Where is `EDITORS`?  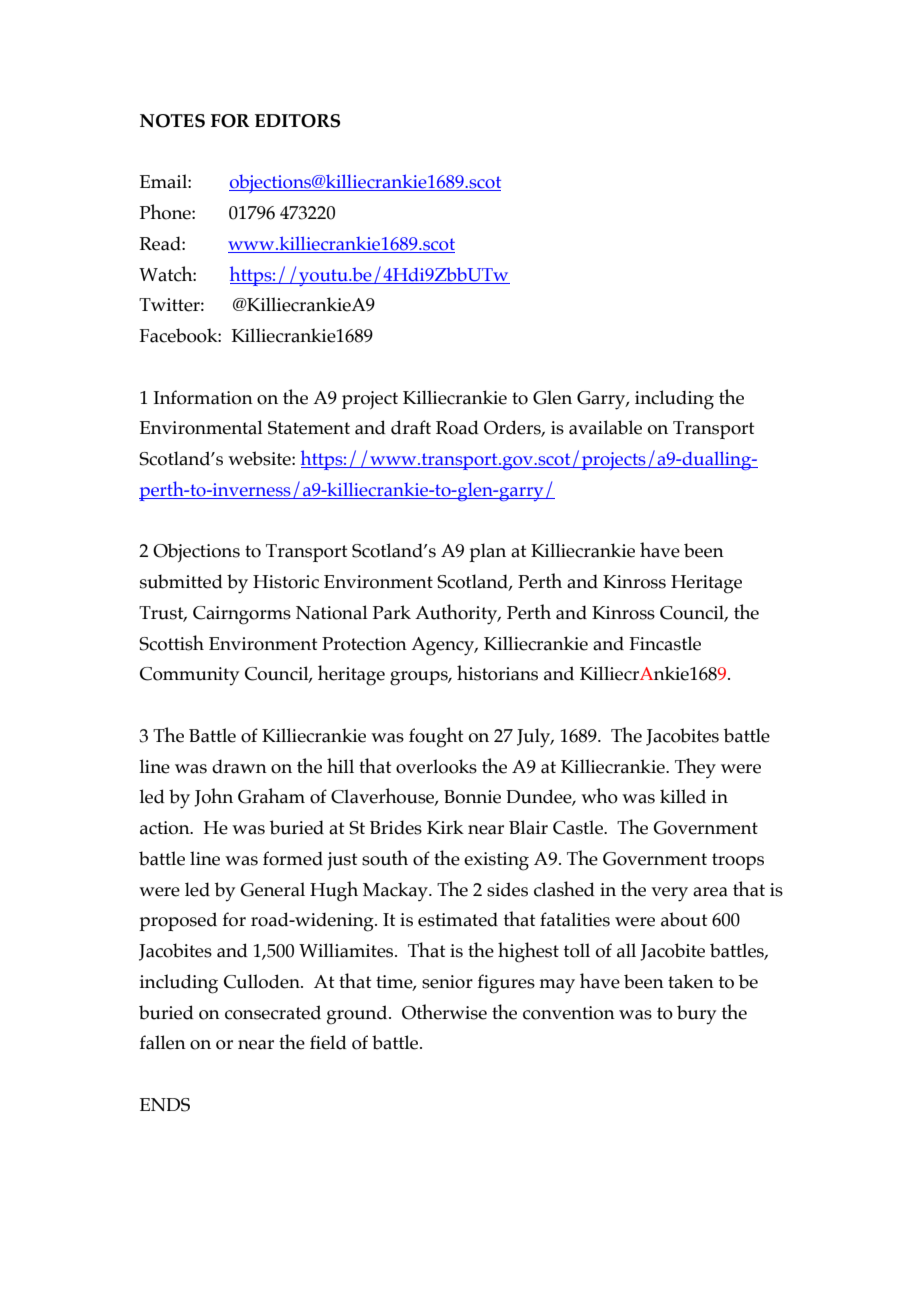 EDITORS is located at coordinates (297, 121).
